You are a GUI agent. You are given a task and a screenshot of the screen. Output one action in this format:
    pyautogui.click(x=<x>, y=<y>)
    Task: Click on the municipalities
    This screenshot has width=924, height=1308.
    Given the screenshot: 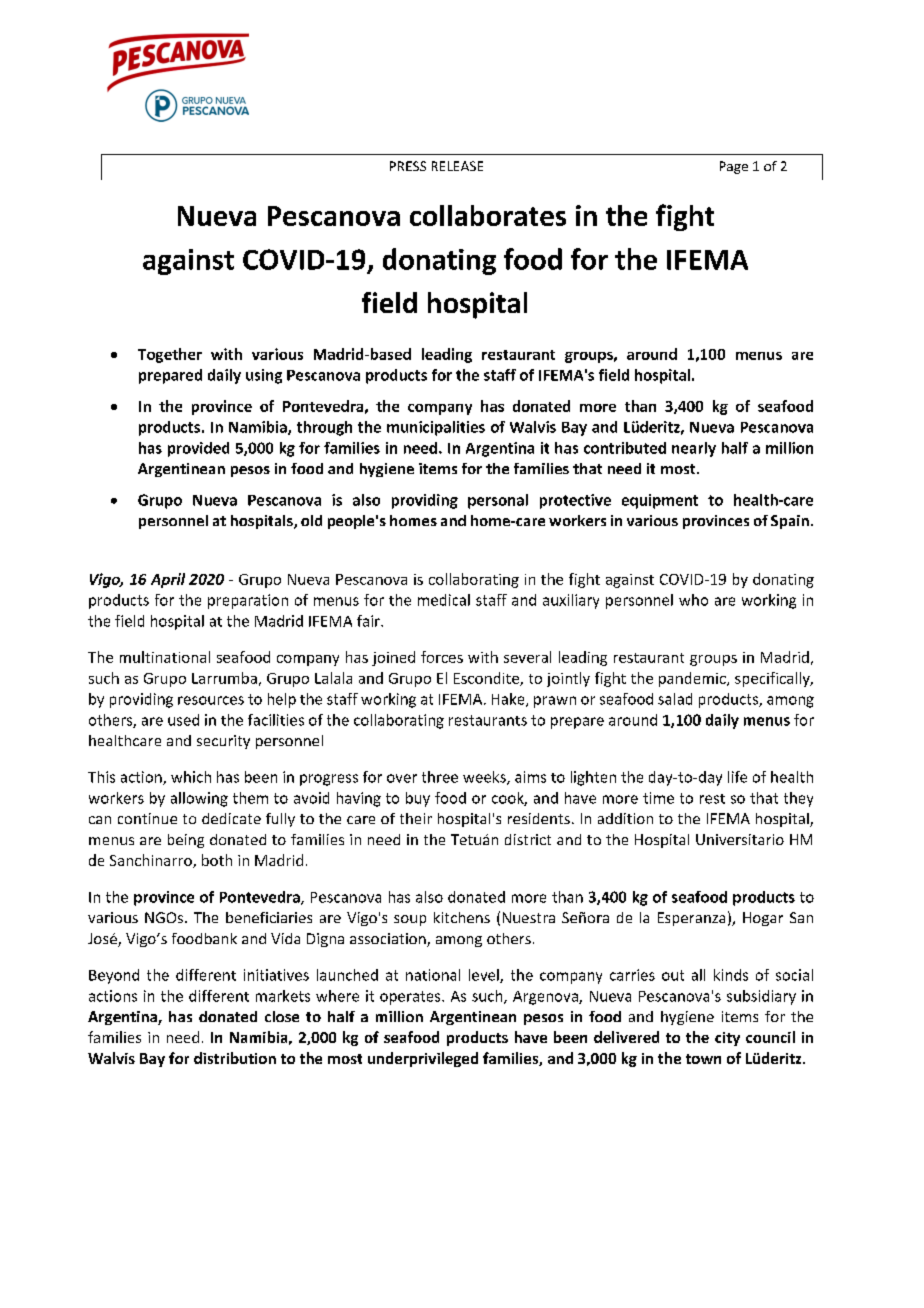 What is the action you would take?
    pyautogui.click(x=436, y=428)
